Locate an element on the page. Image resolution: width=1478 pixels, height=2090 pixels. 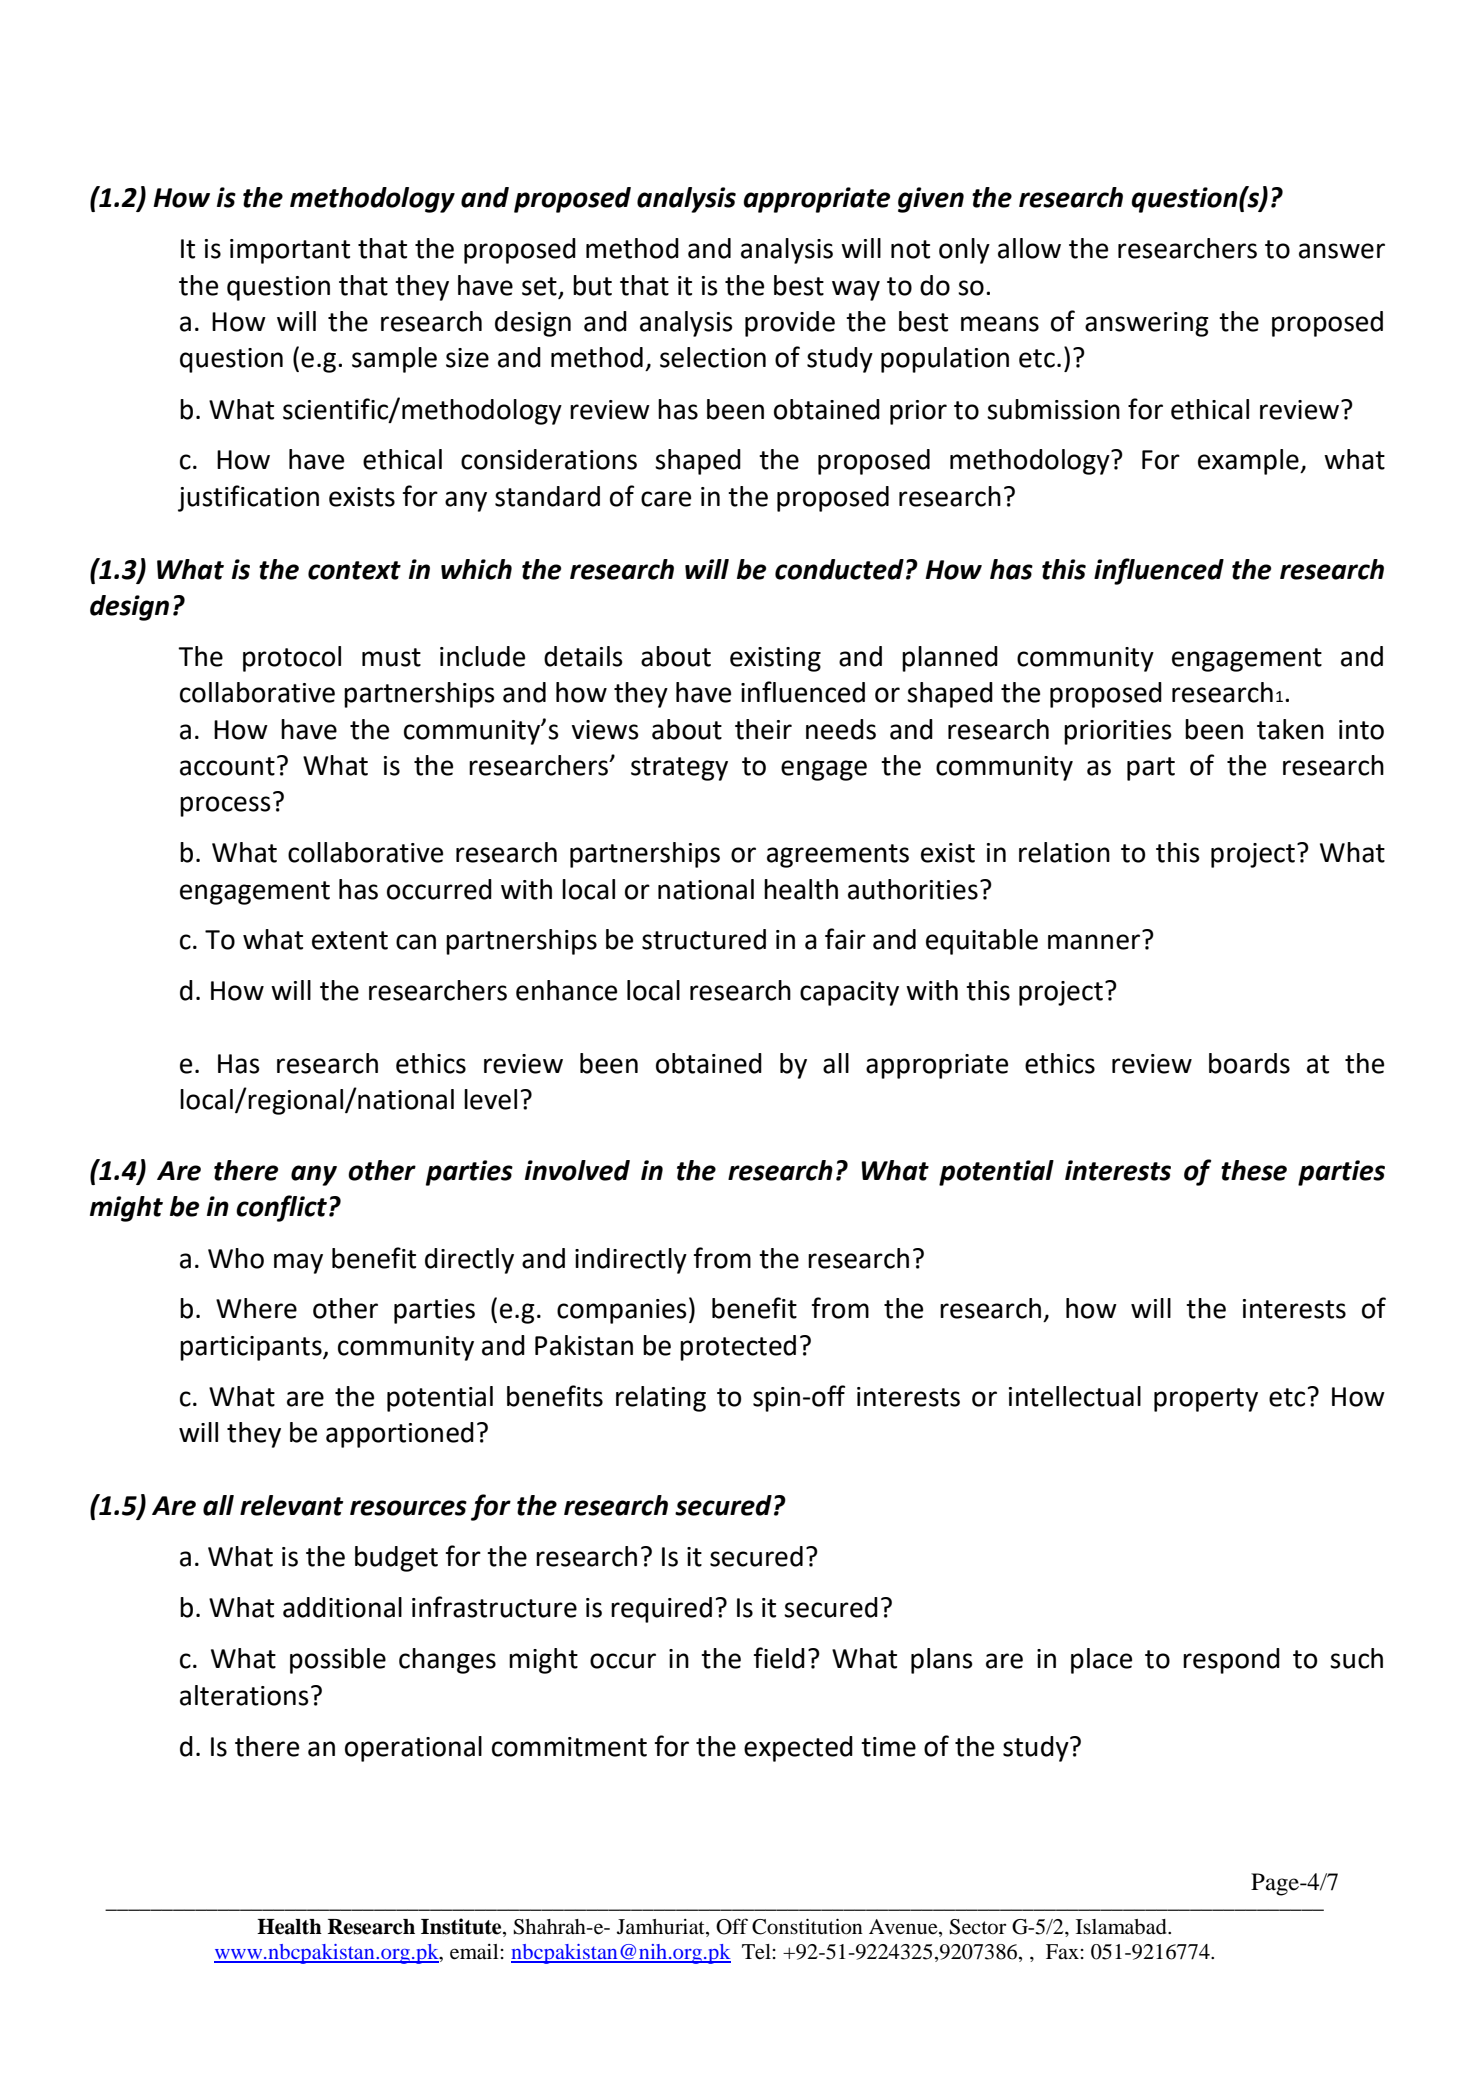
fair is located at coordinates (845, 939).
